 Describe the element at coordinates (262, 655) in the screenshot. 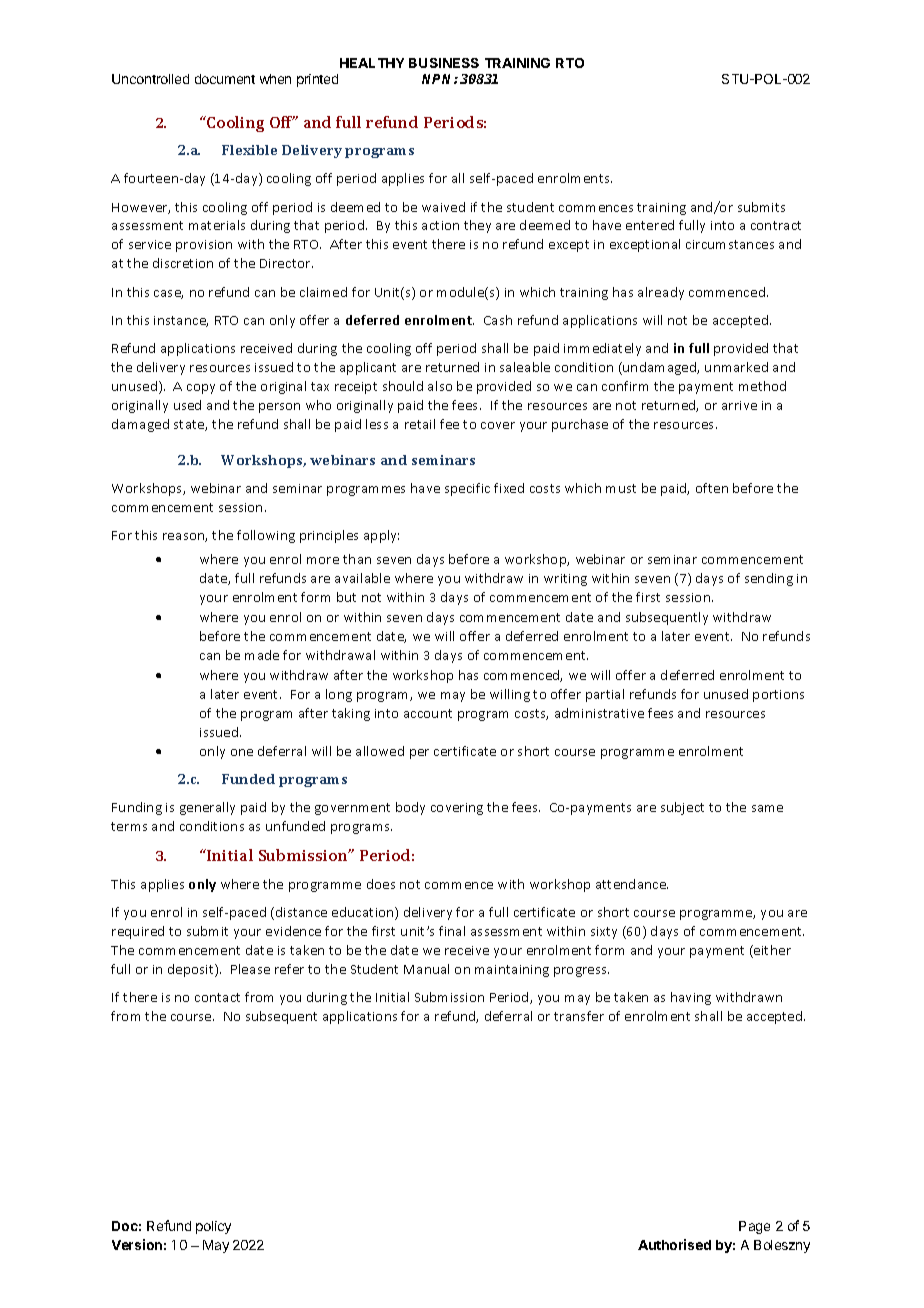

I see `made` at that location.
